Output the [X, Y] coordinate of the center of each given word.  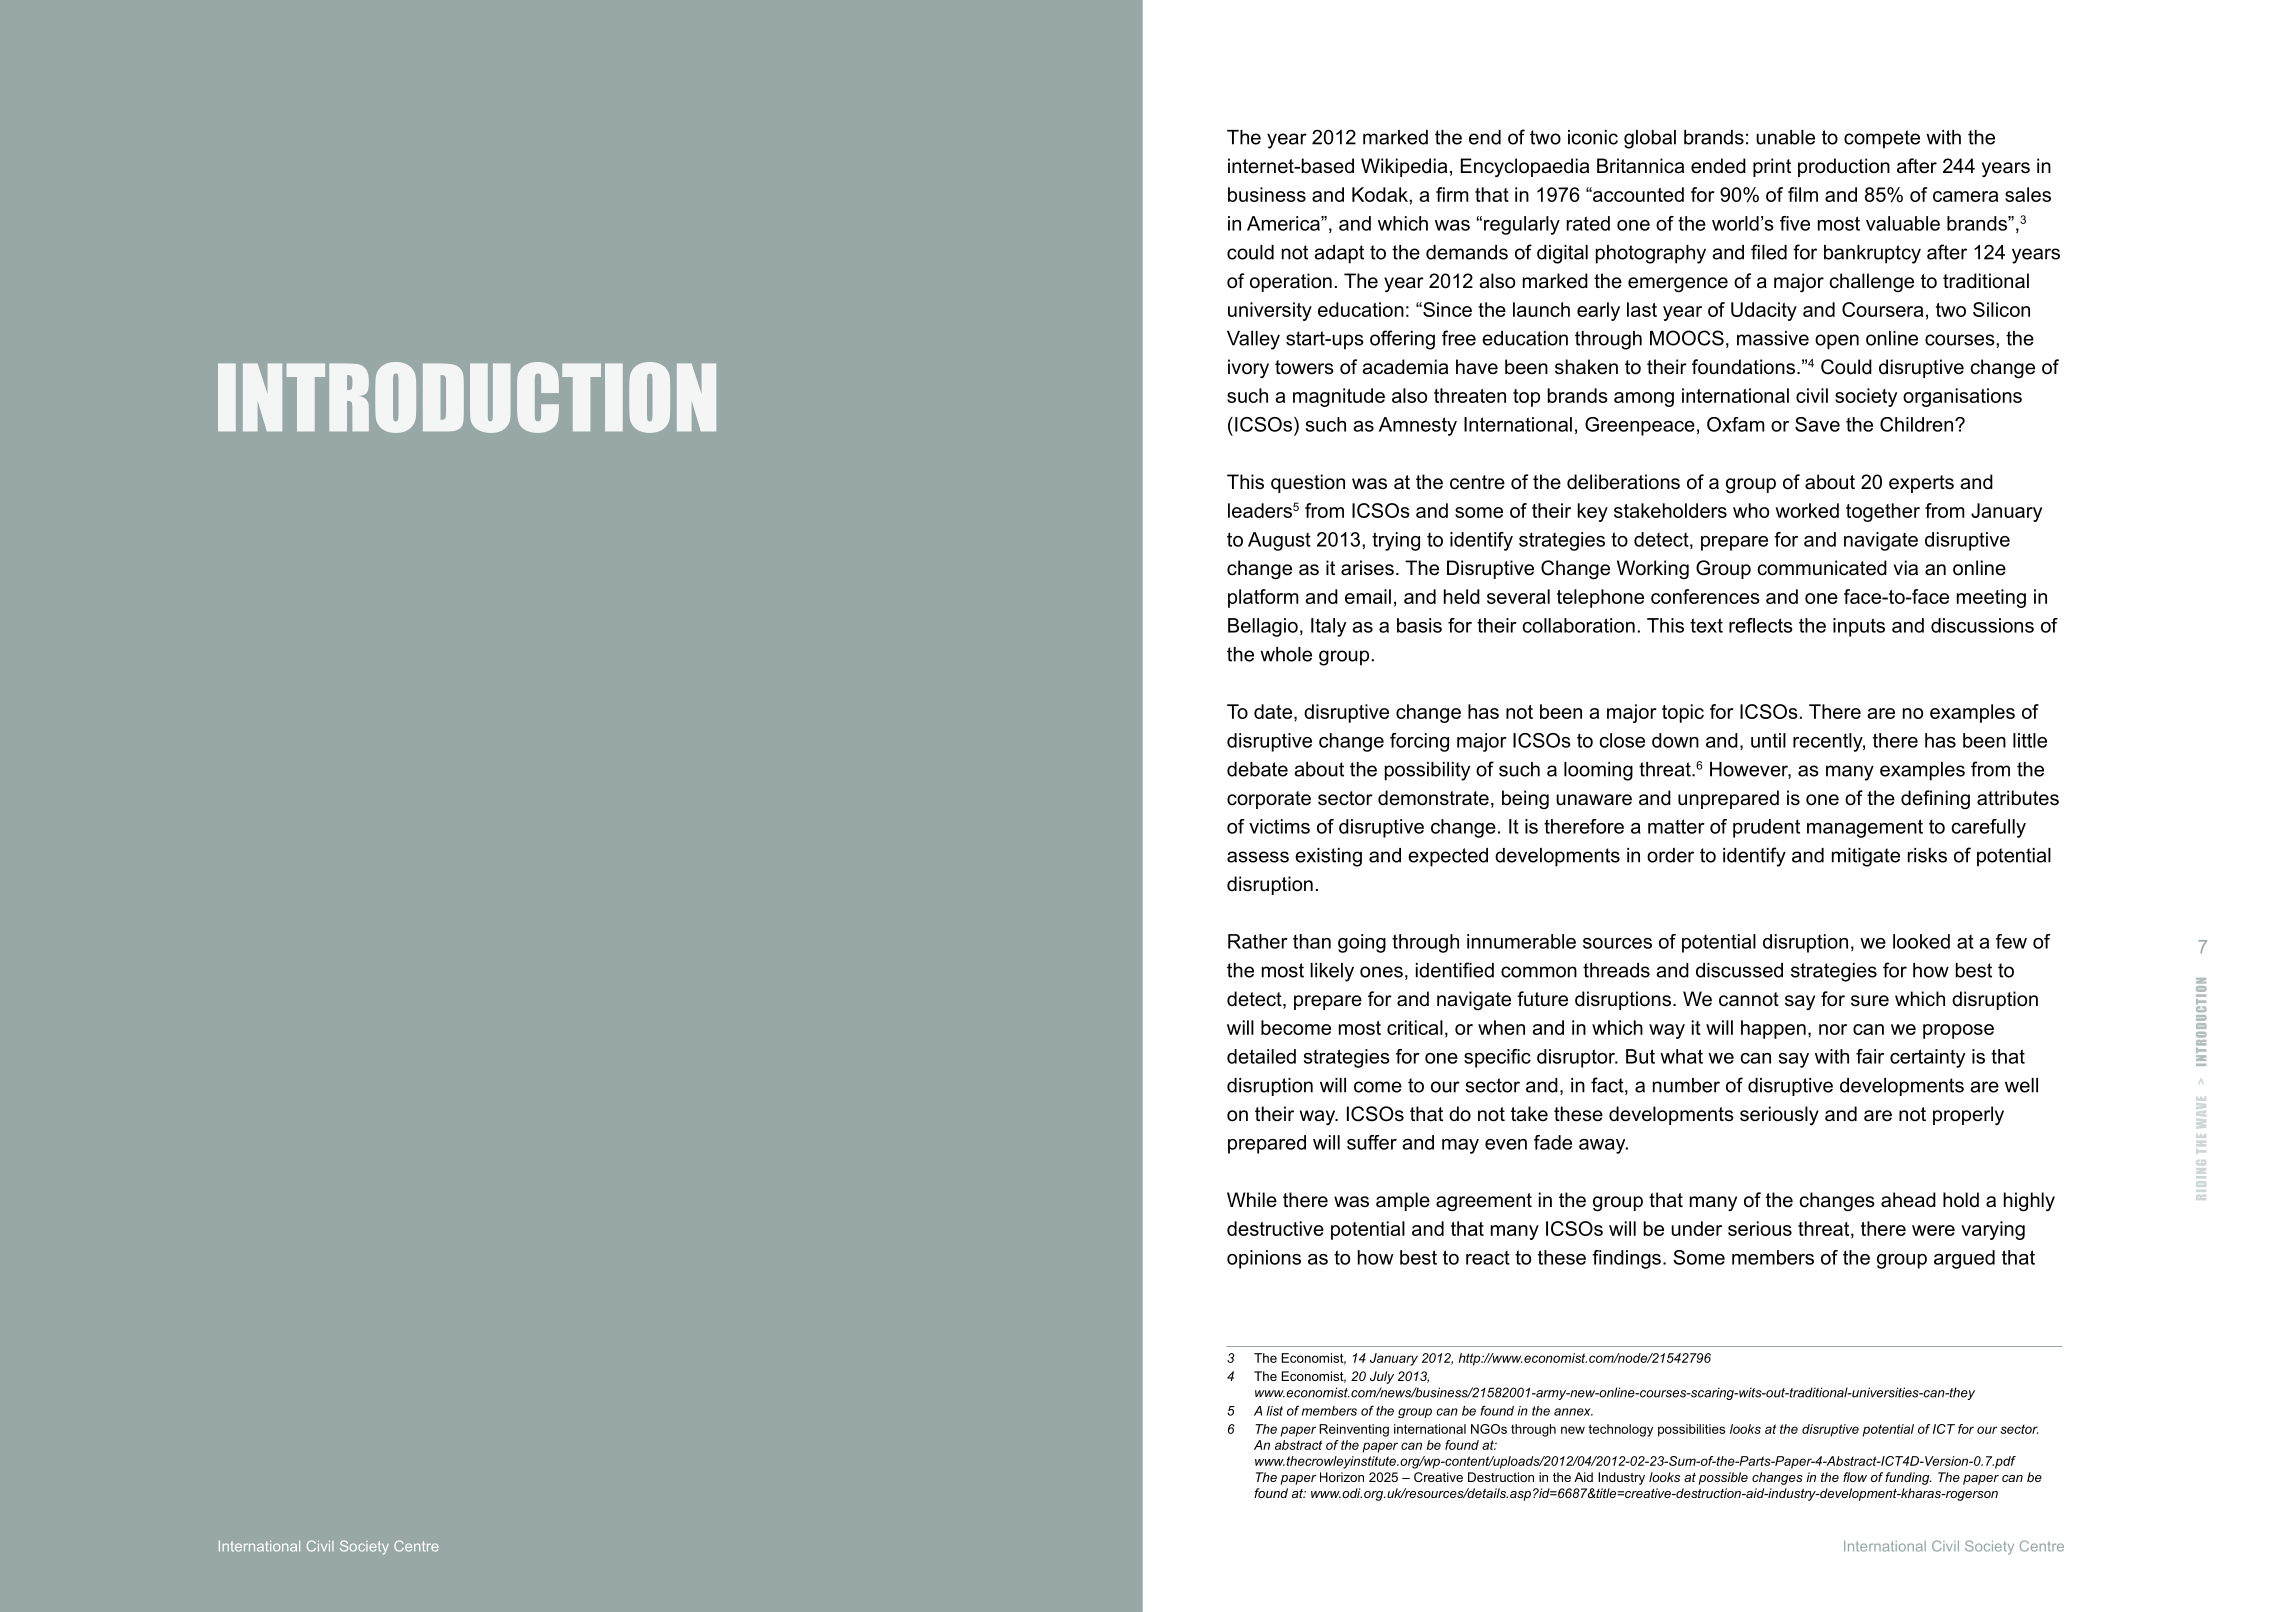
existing [1328, 857]
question [1308, 483]
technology [1621, 1430]
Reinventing [1354, 1430]
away [1603, 1146]
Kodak [1381, 194]
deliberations [1623, 482]
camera [1965, 196]
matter [1676, 826]
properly [1968, 1115]
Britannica [1640, 166]
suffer [1372, 1142]
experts [1921, 484]
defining [1935, 800]
